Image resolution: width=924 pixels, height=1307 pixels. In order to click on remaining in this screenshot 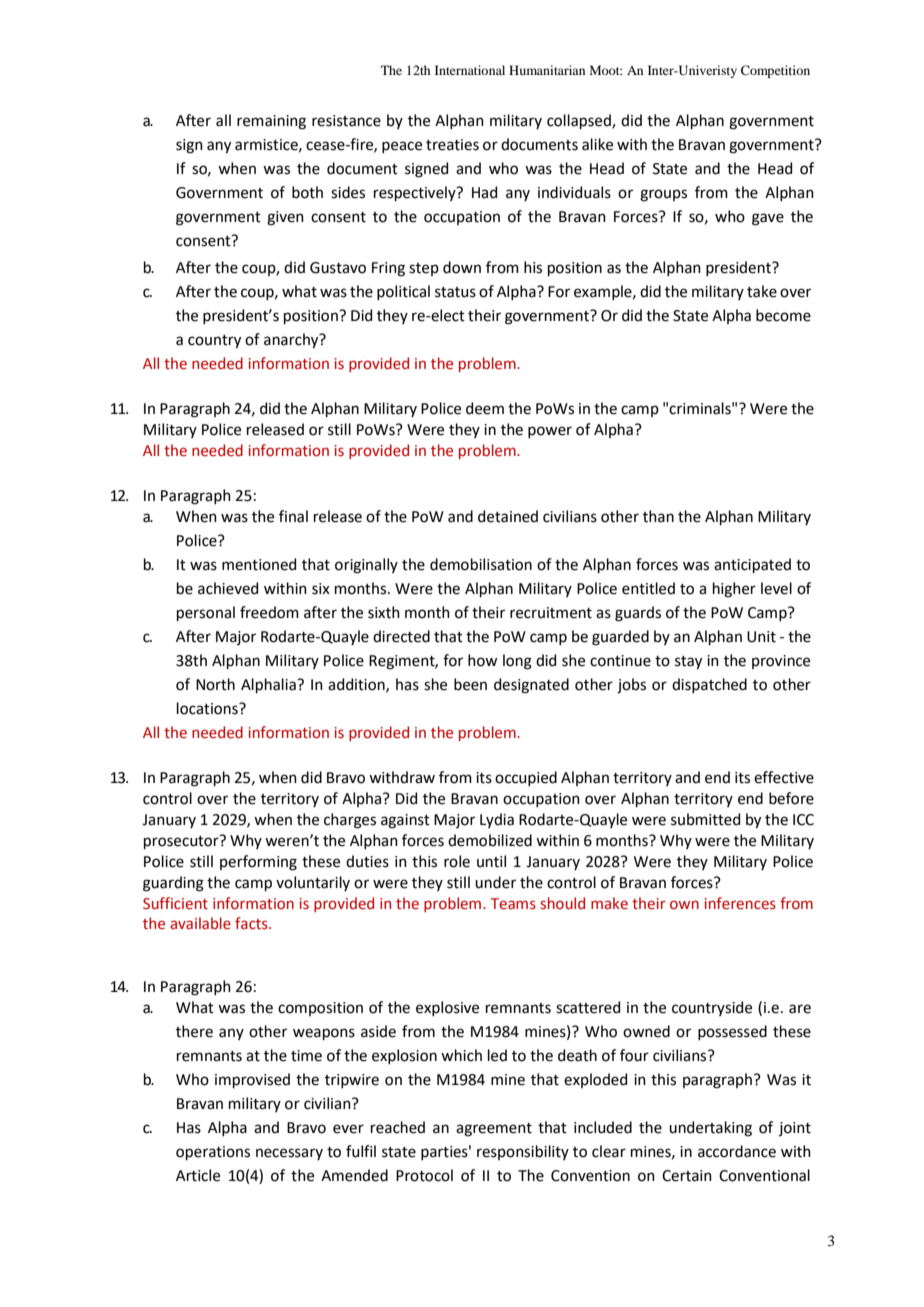, I will do `click(271, 122)`.
